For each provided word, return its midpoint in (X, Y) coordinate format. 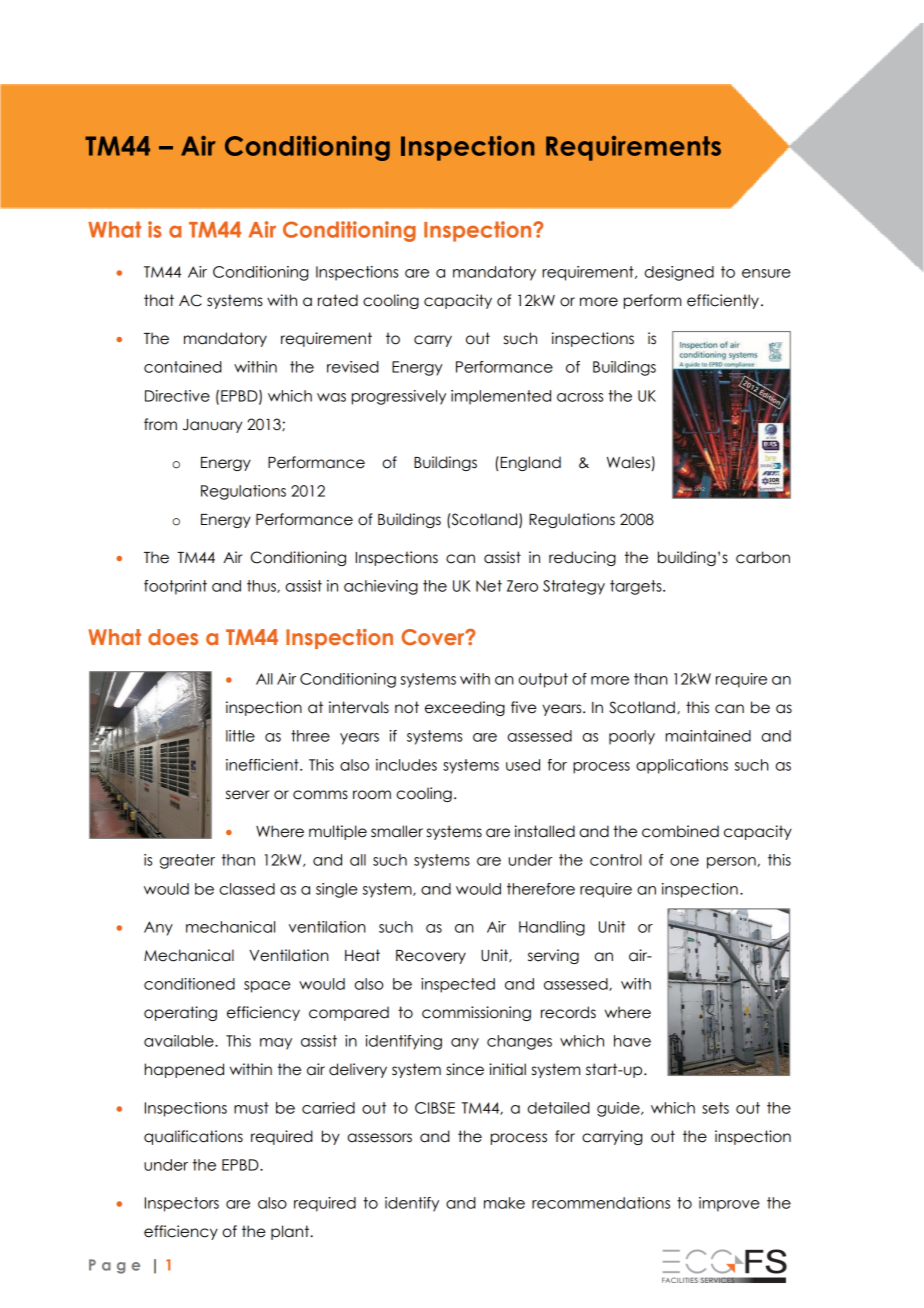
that (159, 300)
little (240, 736)
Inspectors (182, 1204)
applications (682, 766)
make (504, 1203)
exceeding (465, 708)
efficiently (723, 301)
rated (338, 300)
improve (729, 1204)
